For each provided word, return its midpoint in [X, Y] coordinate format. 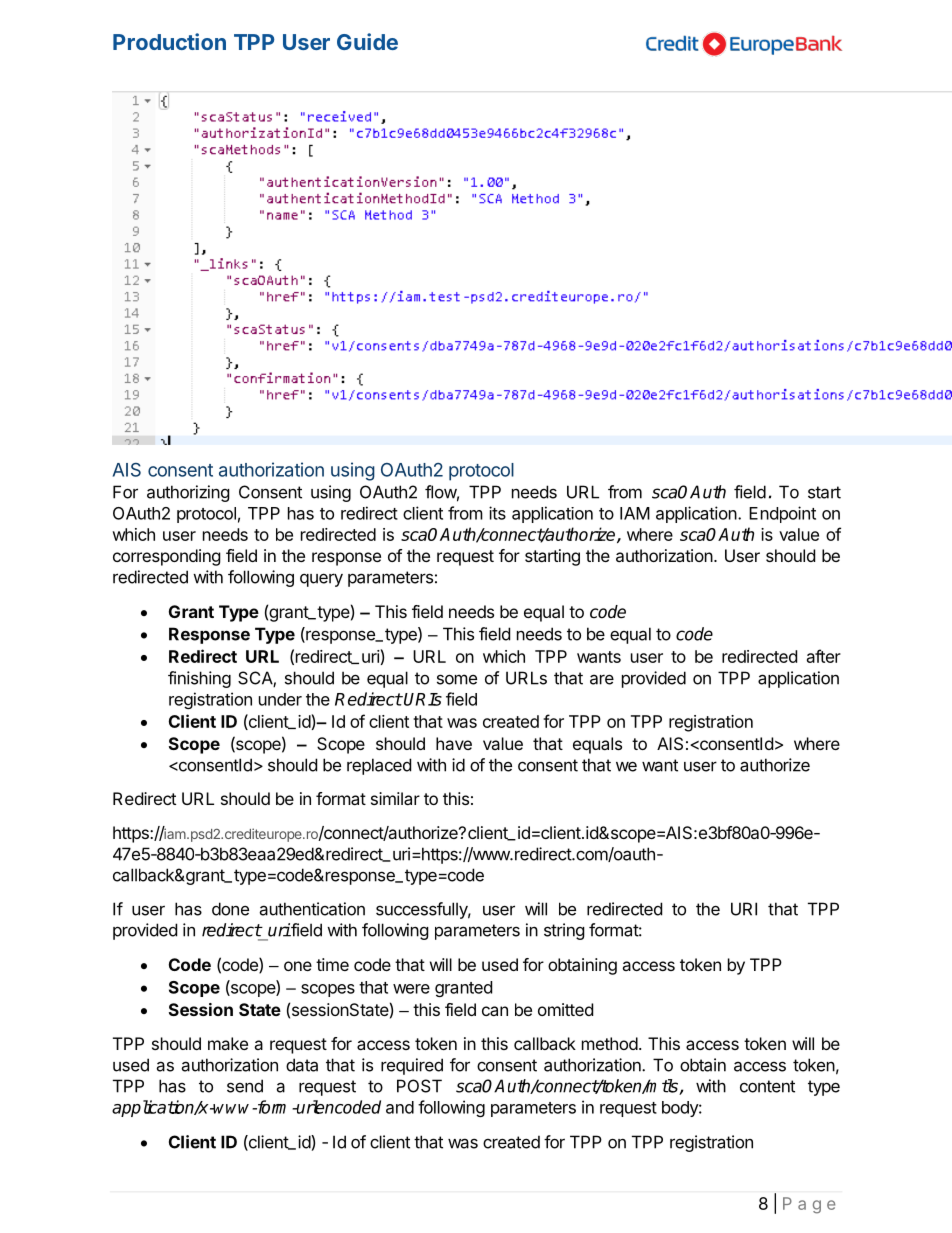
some [457, 679]
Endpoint [782, 514]
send [245, 1086]
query [321, 580]
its [497, 513]
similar [395, 798]
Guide [367, 41]
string [564, 931]
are [602, 679]
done [230, 909]
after [824, 656]
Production [169, 41]
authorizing [188, 493]
